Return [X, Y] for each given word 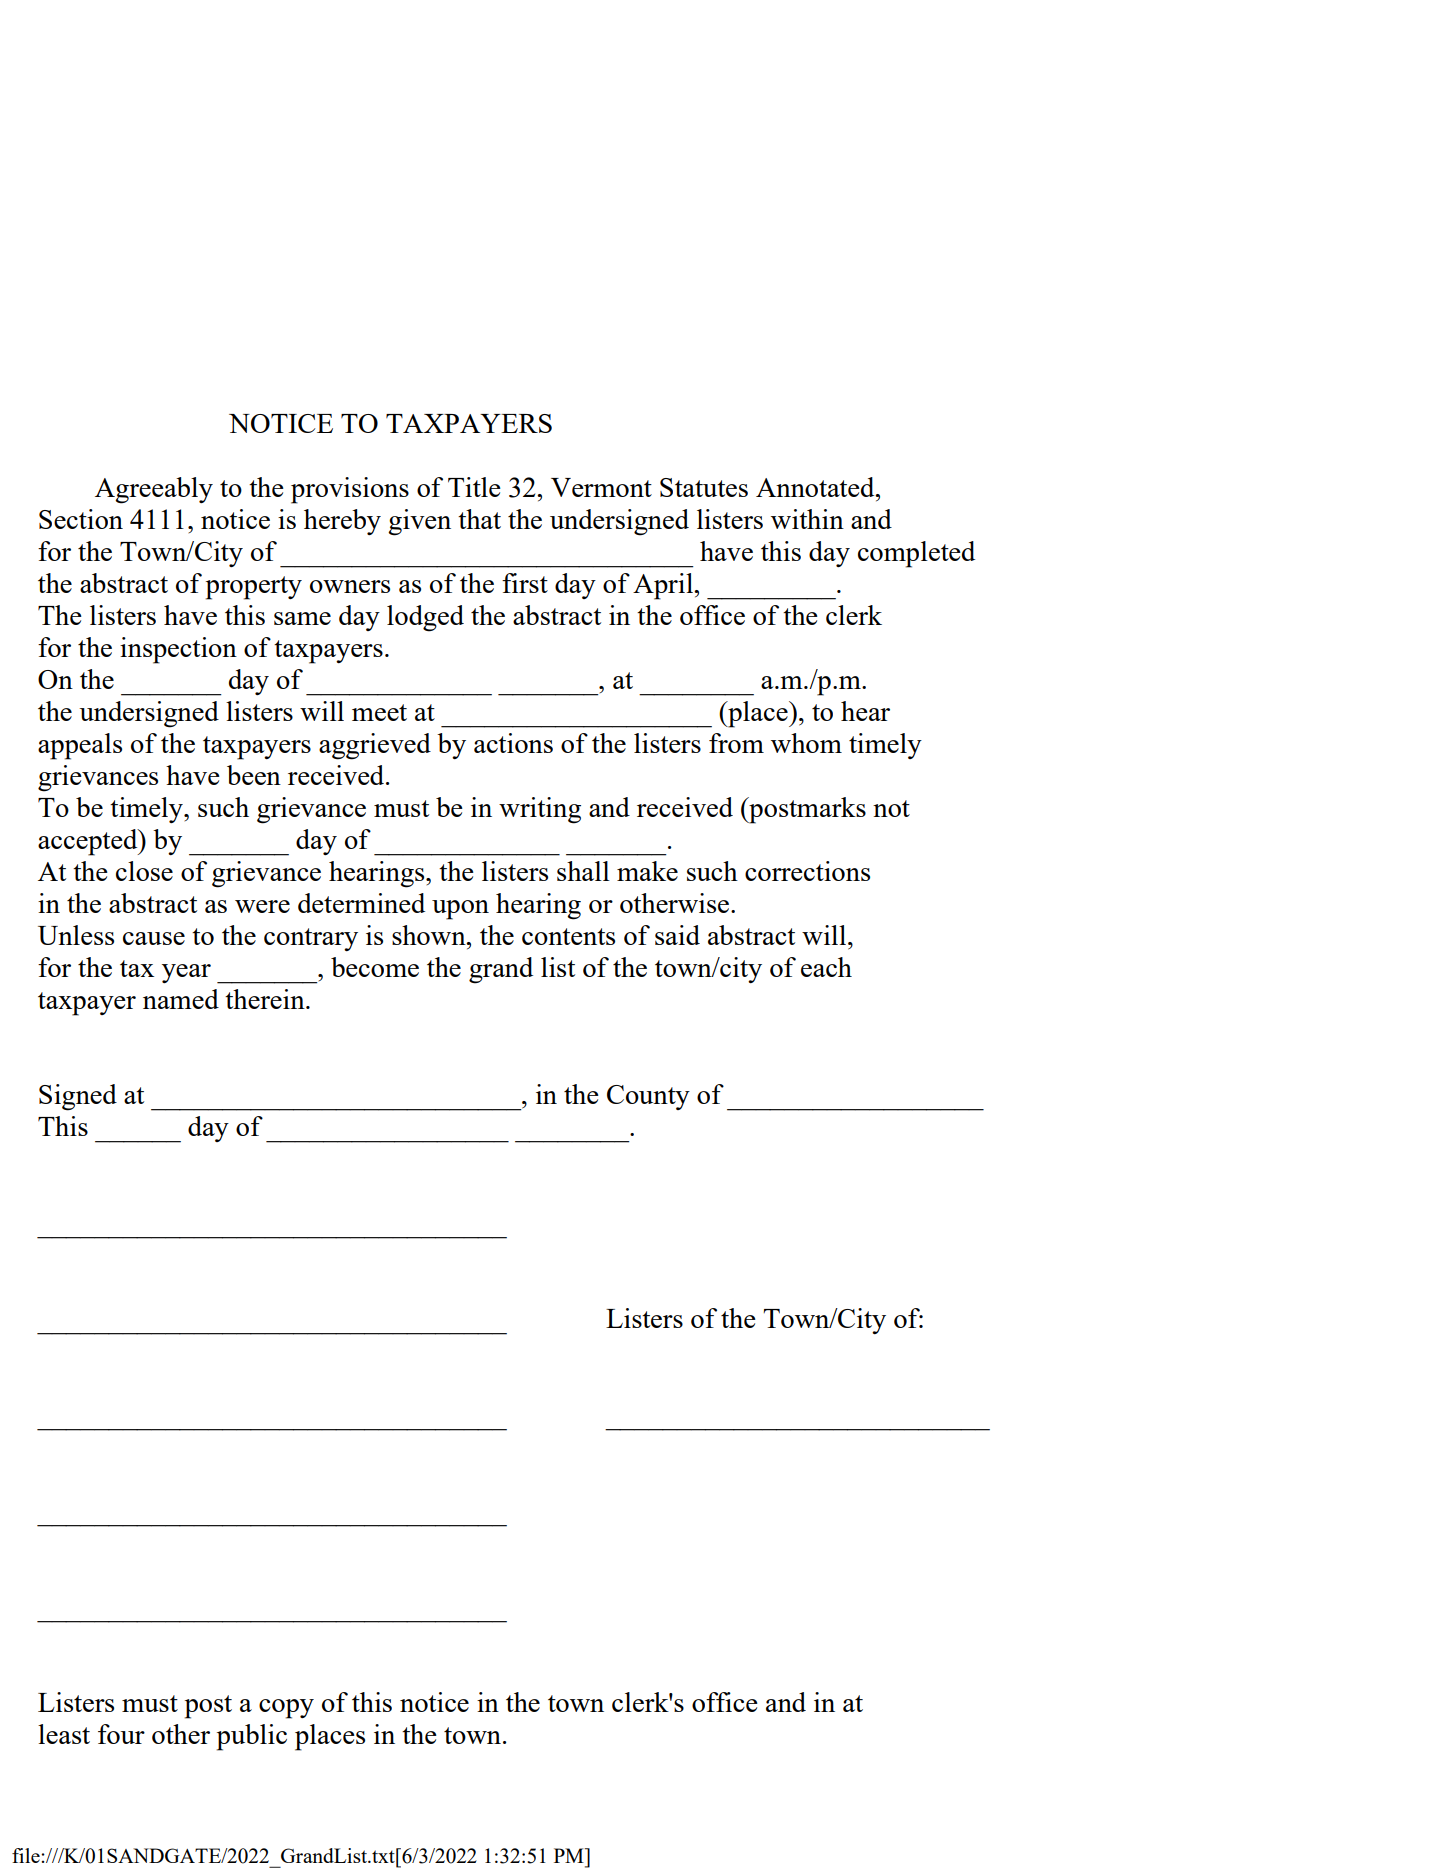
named [181, 999]
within [807, 519]
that [479, 519]
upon [460, 910]
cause [154, 938]
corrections [807, 871]
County [648, 1097]
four [121, 1734]
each [826, 967]
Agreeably [154, 490]
